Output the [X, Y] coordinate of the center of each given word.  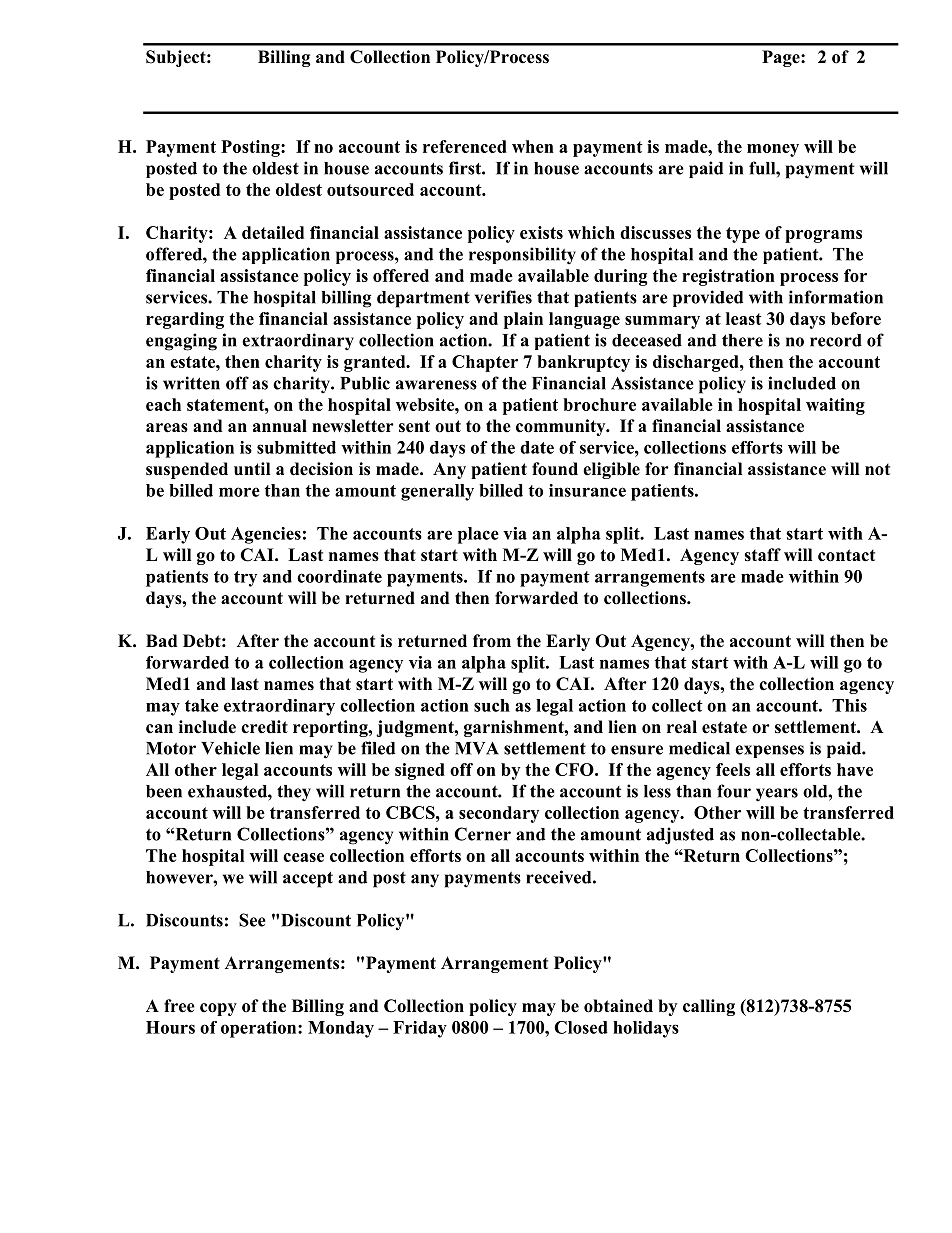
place [478, 535]
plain [523, 320]
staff [762, 555]
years [777, 795]
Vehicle [230, 748]
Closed [581, 1027]
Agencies [266, 535]
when [533, 146]
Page [782, 58]
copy [218, 1009]
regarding [185, 320]
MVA [477, 748]
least [744, 318]
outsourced [370, 189]
